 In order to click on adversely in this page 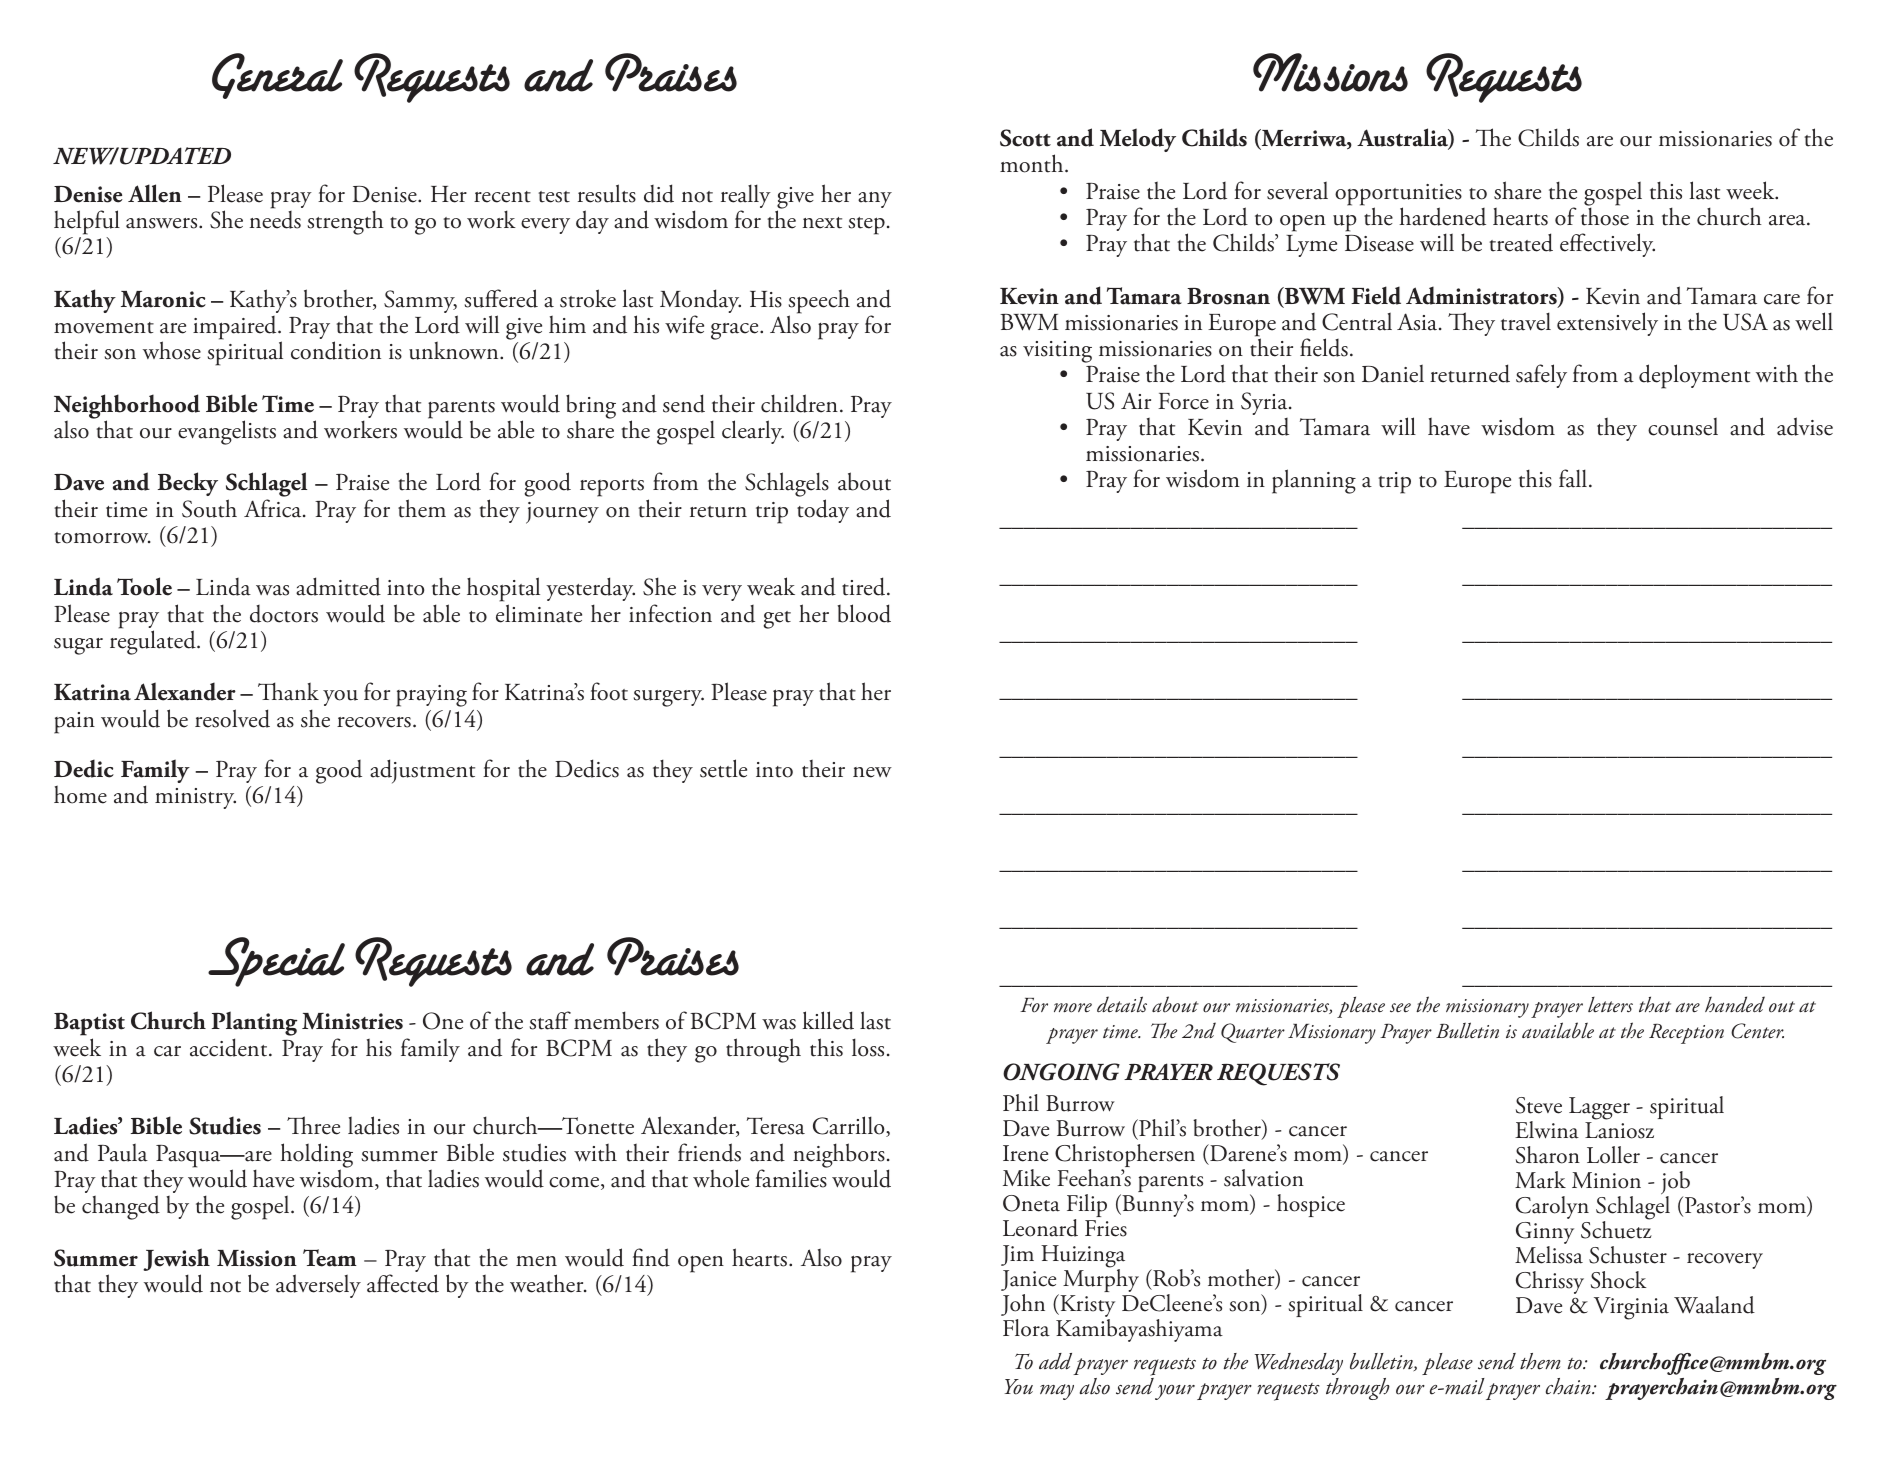, I will do `click(318, 1286)`.
